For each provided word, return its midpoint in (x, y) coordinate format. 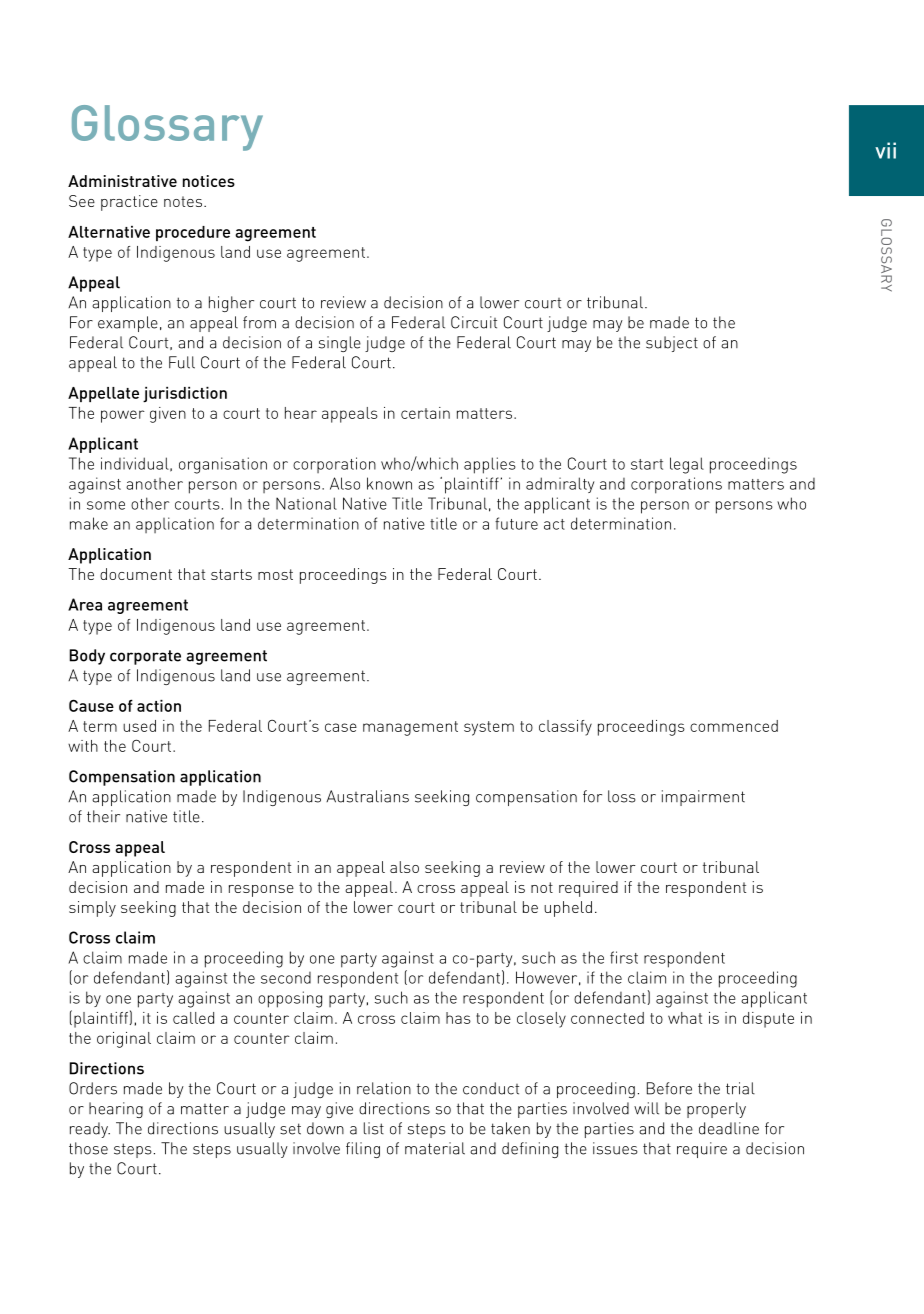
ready (90, 1130)
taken (510, 1128)
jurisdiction (185, 395)
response (261, 891)
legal (687, 465)
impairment (703, 798)
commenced (734, 726)
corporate (145, 657)
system (489, 728)
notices (209, 181)
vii (885, 150)
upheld (568, 909)
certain (425, 413)
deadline (729, 1128)
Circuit (474, 322)
